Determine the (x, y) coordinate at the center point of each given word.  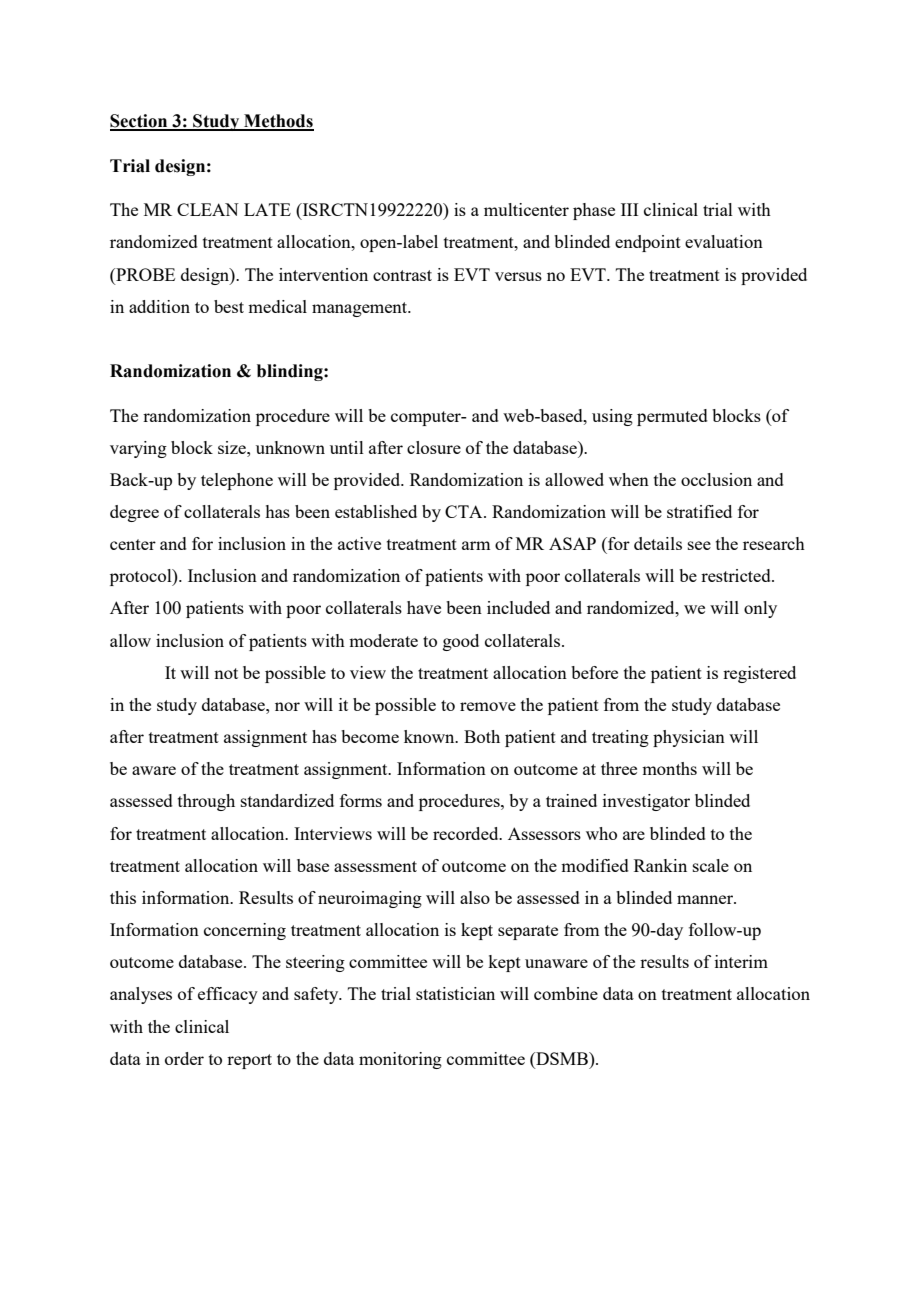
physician (689, 738)
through (206, 802)
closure (434, 447)
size (233, 447)
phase (594, 211)
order (184, 1058)
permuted (672, 417)
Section (140, 122)
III (629, 209)
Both (482, 736)
